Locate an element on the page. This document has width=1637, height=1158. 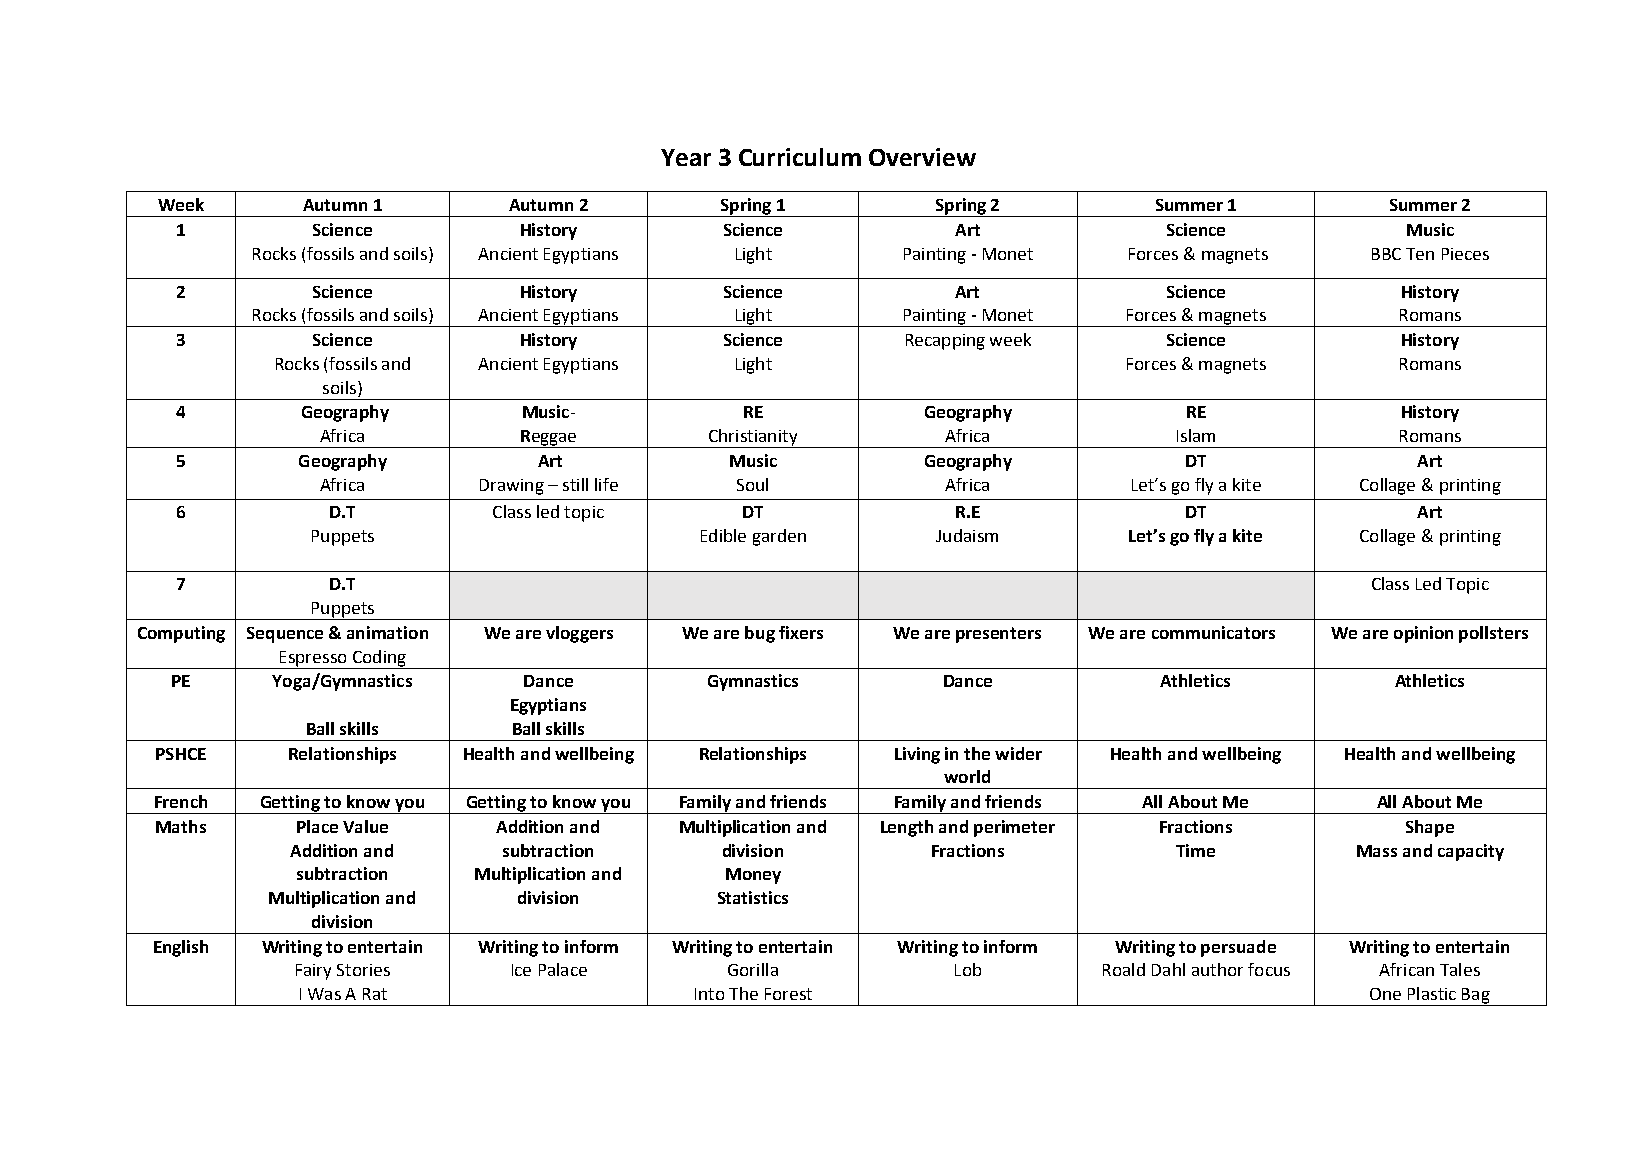
garden is located at coordinates (779, 537).
